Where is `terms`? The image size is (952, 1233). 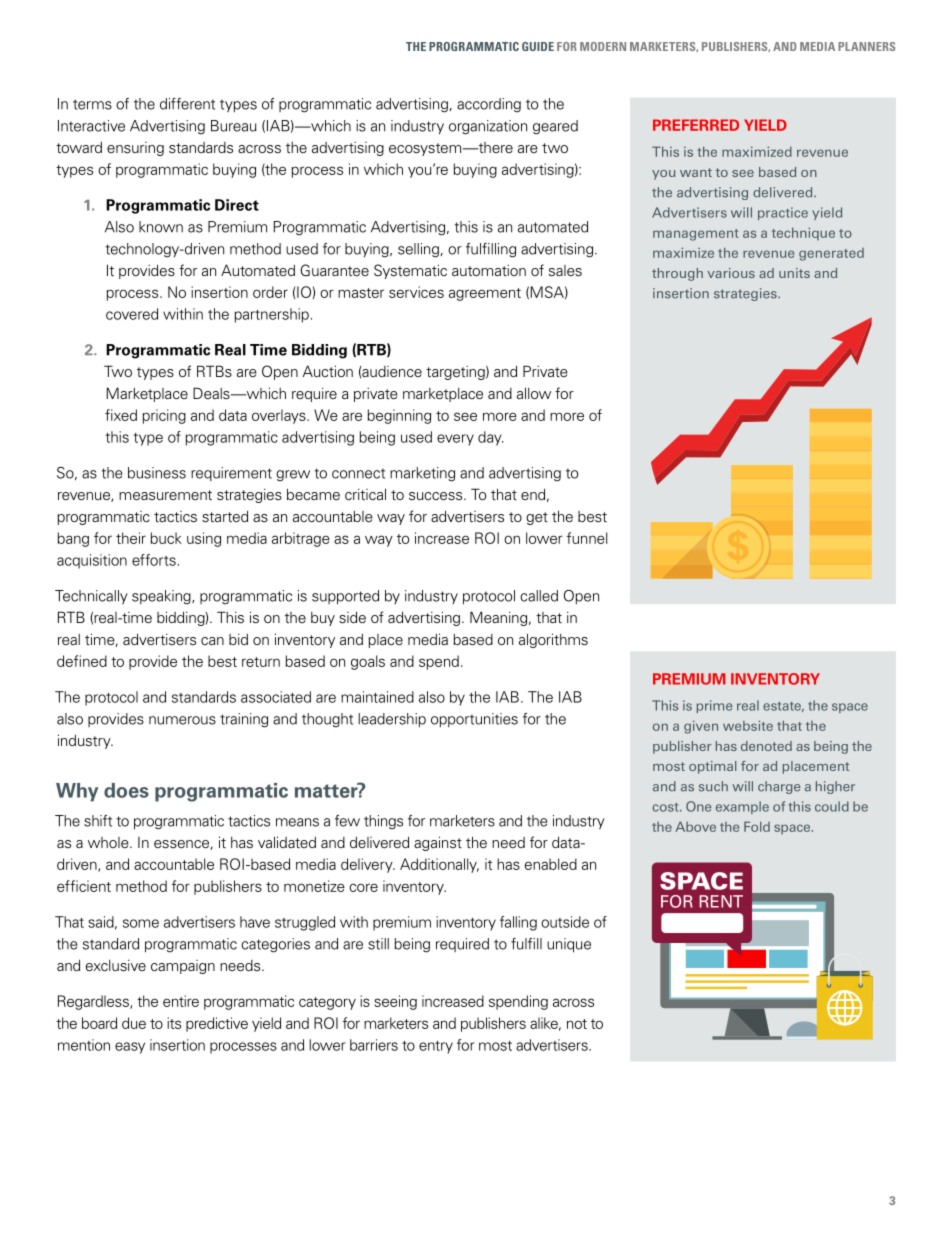
terms is located at coordinates (92, 104).
